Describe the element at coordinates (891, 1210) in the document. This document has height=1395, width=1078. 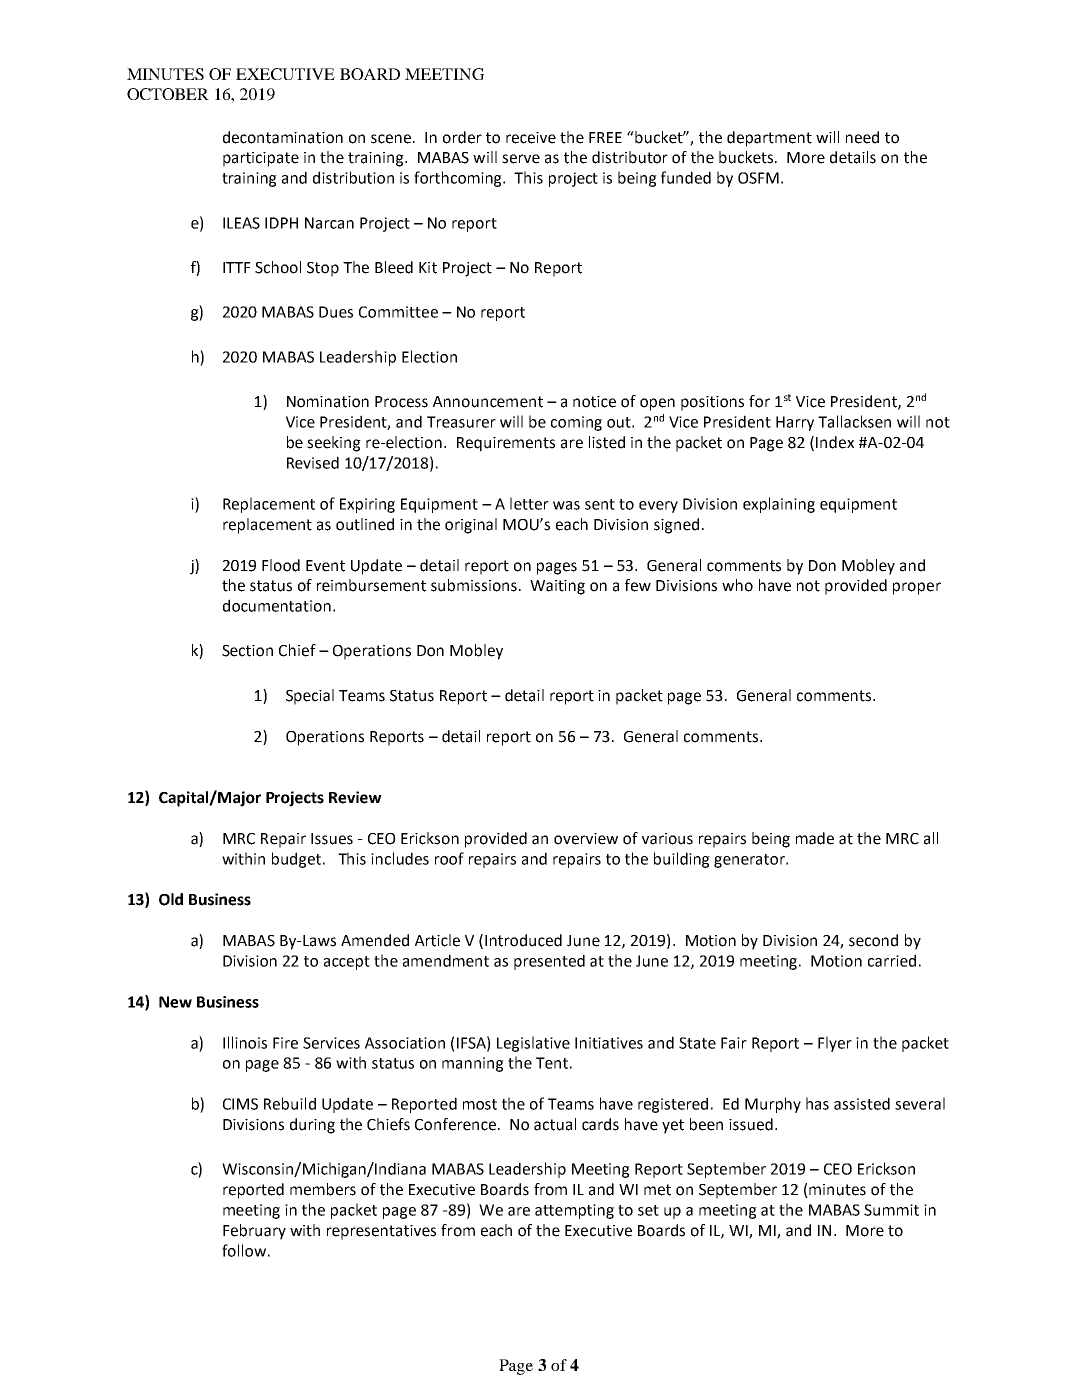
I see `Summit` at that location.
